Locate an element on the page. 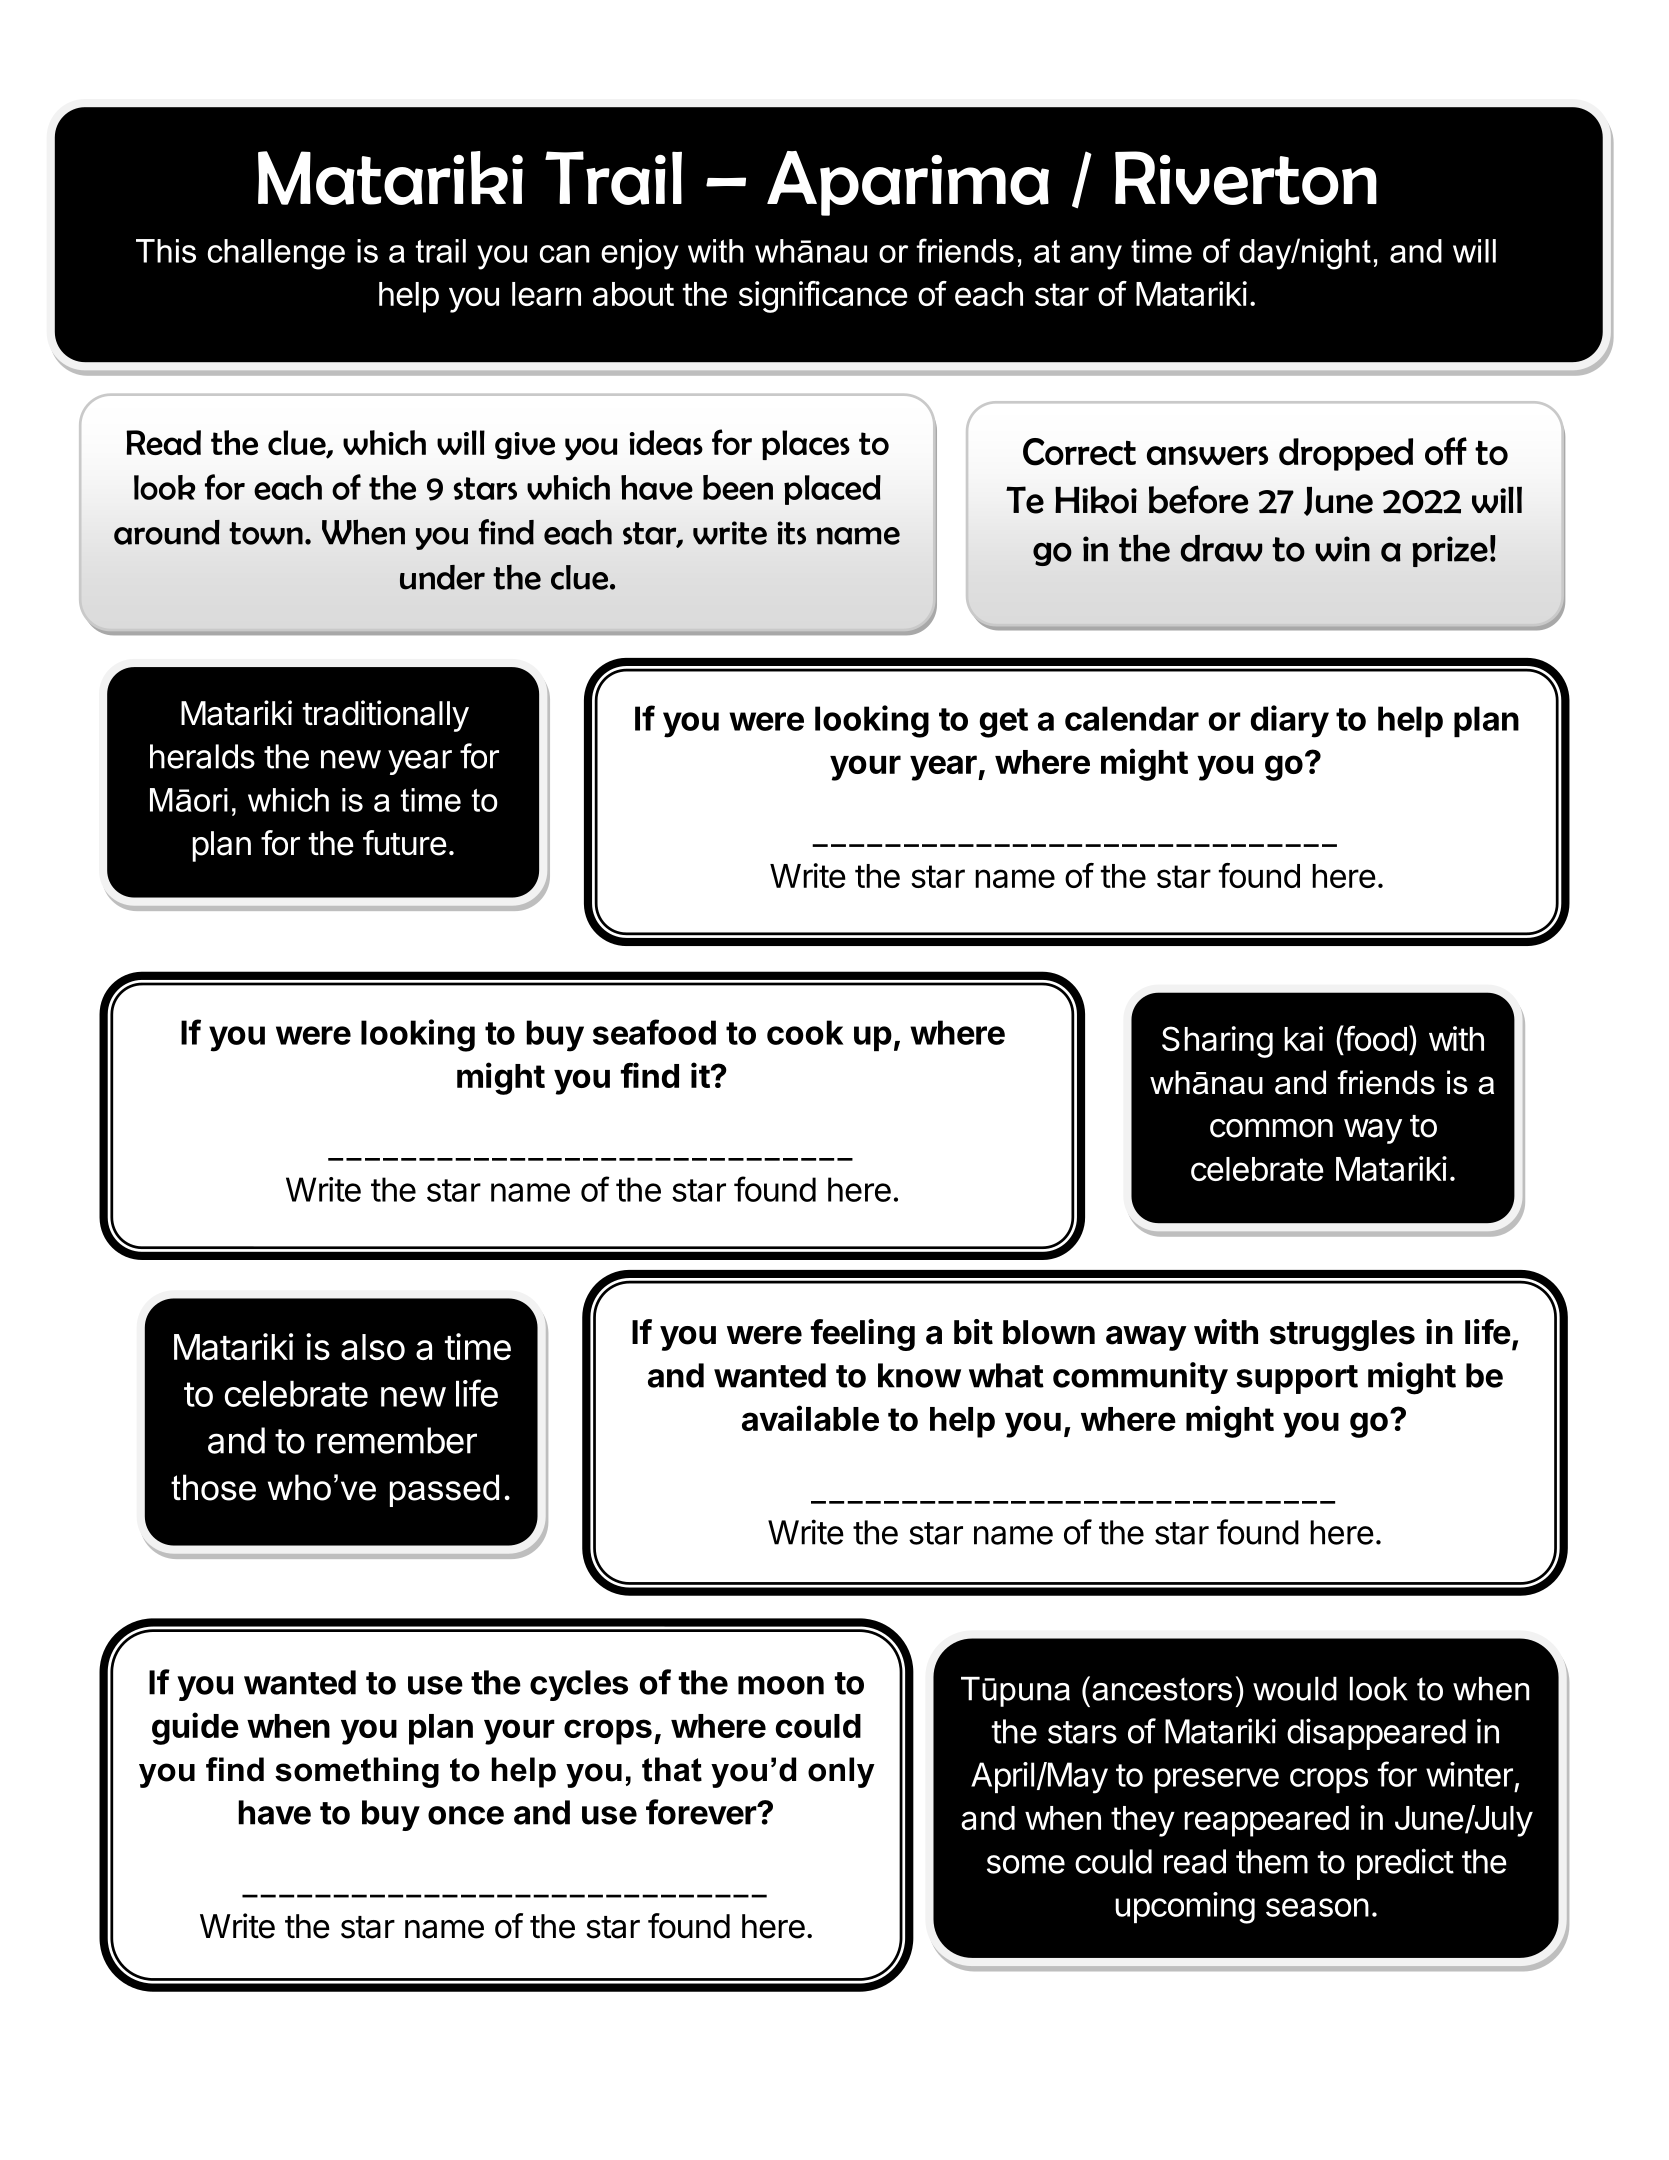 The height and width of the page is (2160, 1669). significance is located at coordinates (823, 297).
